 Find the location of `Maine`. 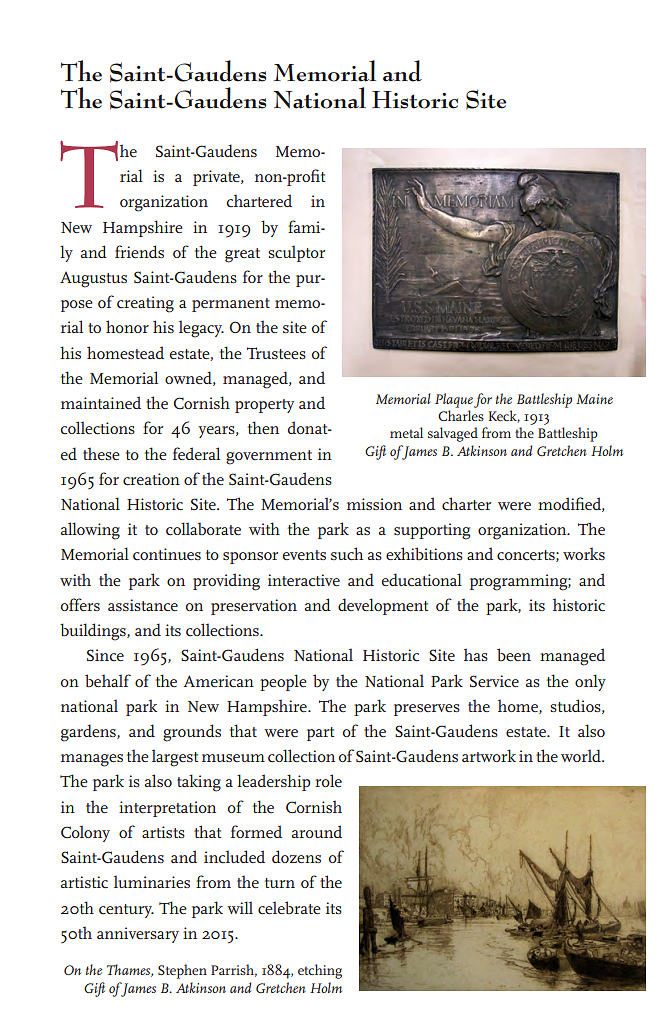

Maine is located at coordinates (594, 399).
